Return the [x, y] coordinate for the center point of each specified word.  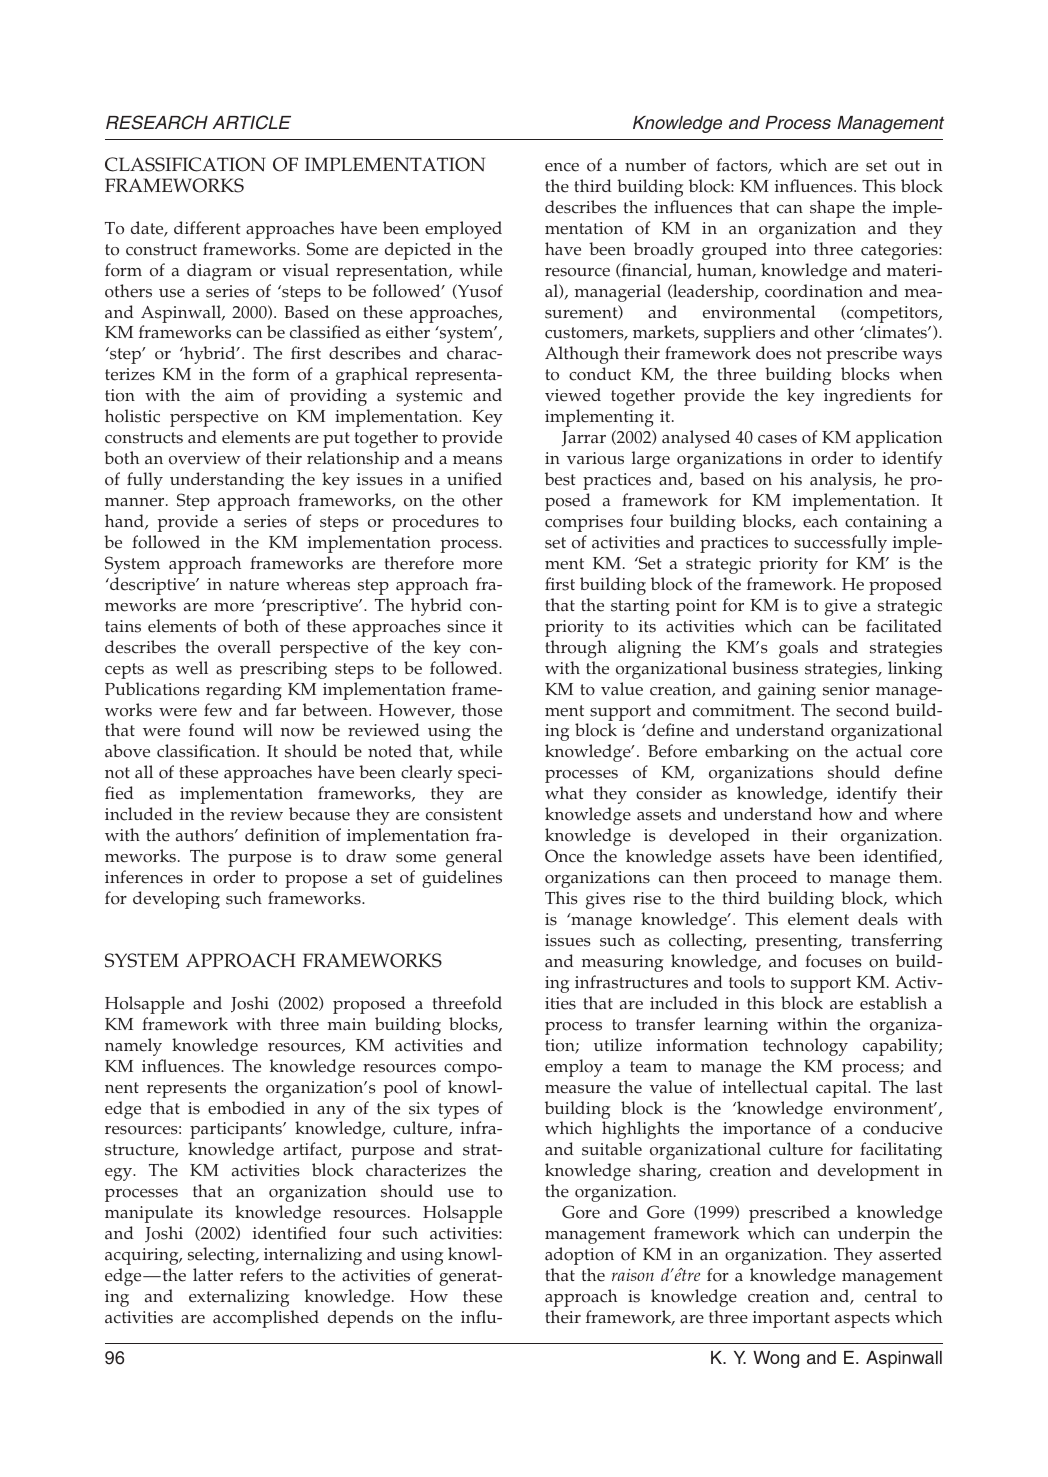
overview [204, 458]
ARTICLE [252, 122]
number [655, 165]
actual [879, 751]
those [482, 710]
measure [577, 1089]
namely [133, 1047]
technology [805, 1047]
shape [832, 209]
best [560, 479]
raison [633, 1274]
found [212, 730]
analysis [842, 481]
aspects [862, 1320]
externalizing [239, 1298]
